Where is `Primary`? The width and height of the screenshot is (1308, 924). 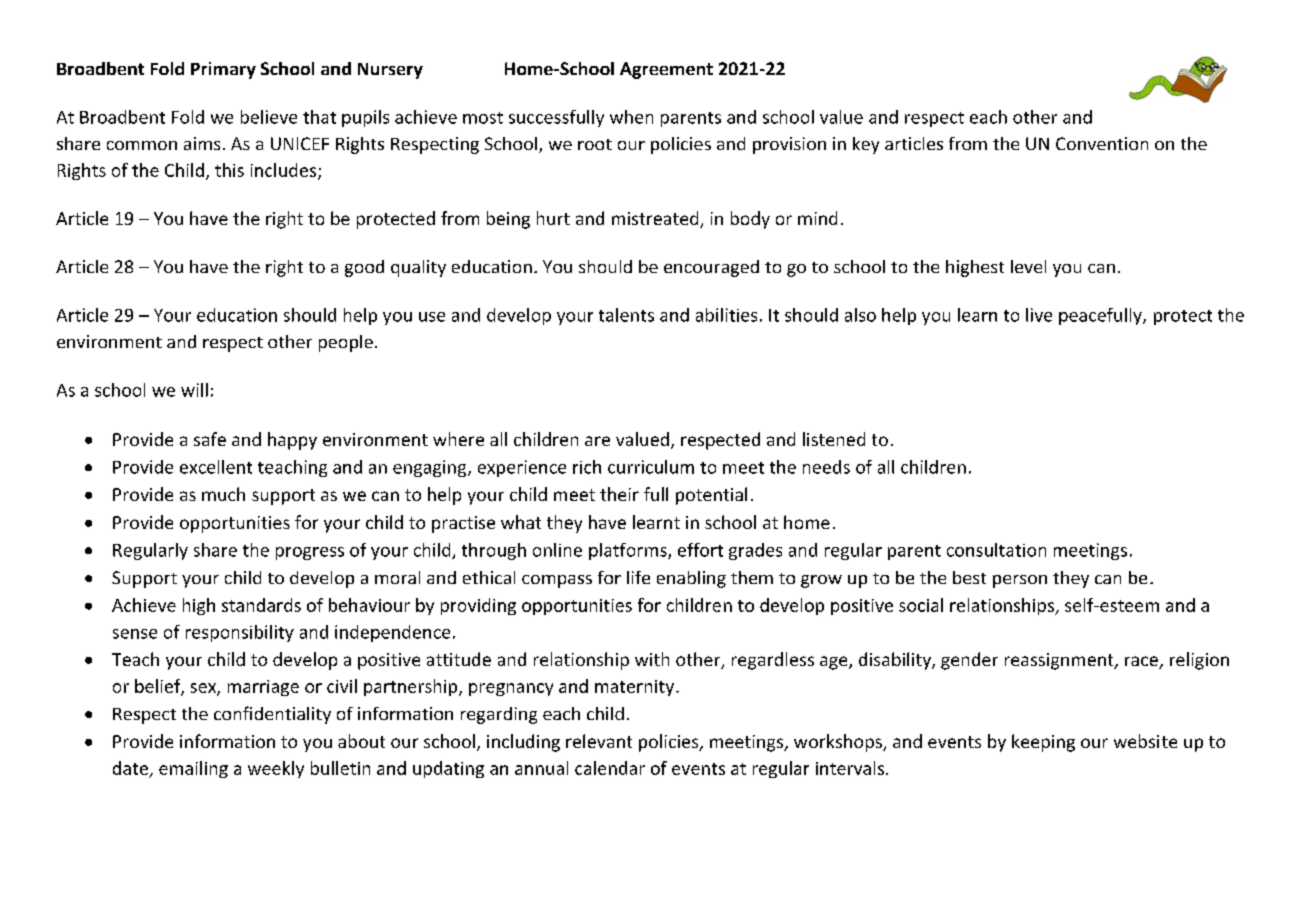 Primary is located at coordinates (223, 70).
